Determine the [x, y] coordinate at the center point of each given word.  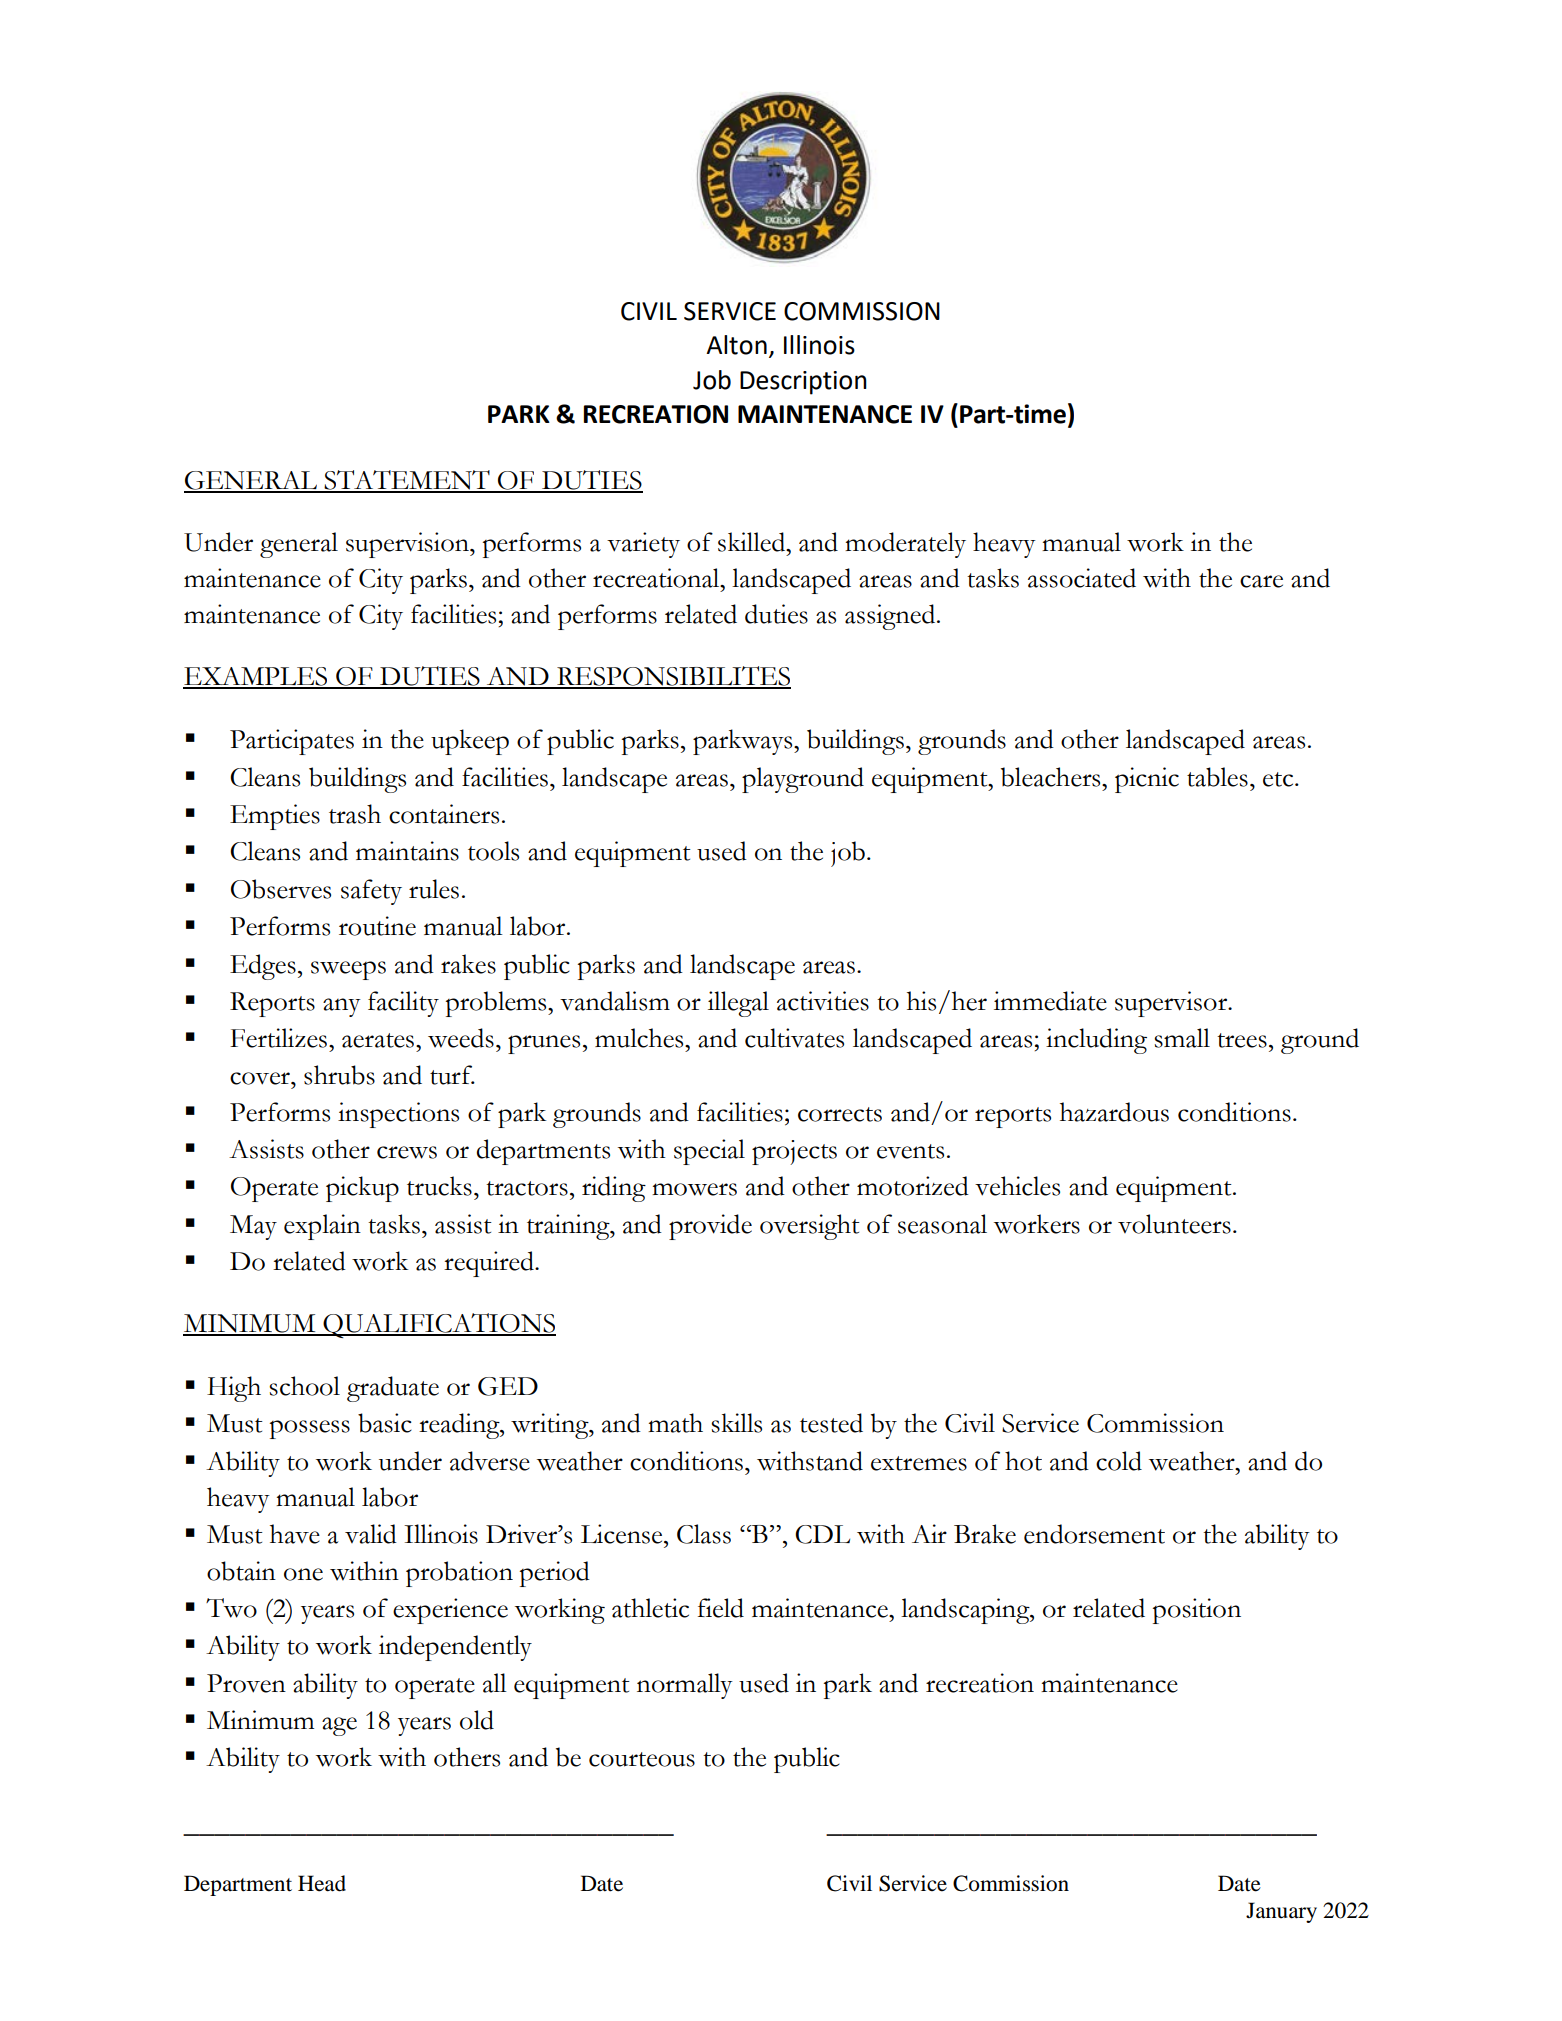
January [1281, 1912]
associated [1082, 578]
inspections [398, 1115]
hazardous [1114, 1112]
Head [322, 1883]
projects [794, 1152]
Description [803, 383]
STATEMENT [407, 481]
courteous [642, 1759]
